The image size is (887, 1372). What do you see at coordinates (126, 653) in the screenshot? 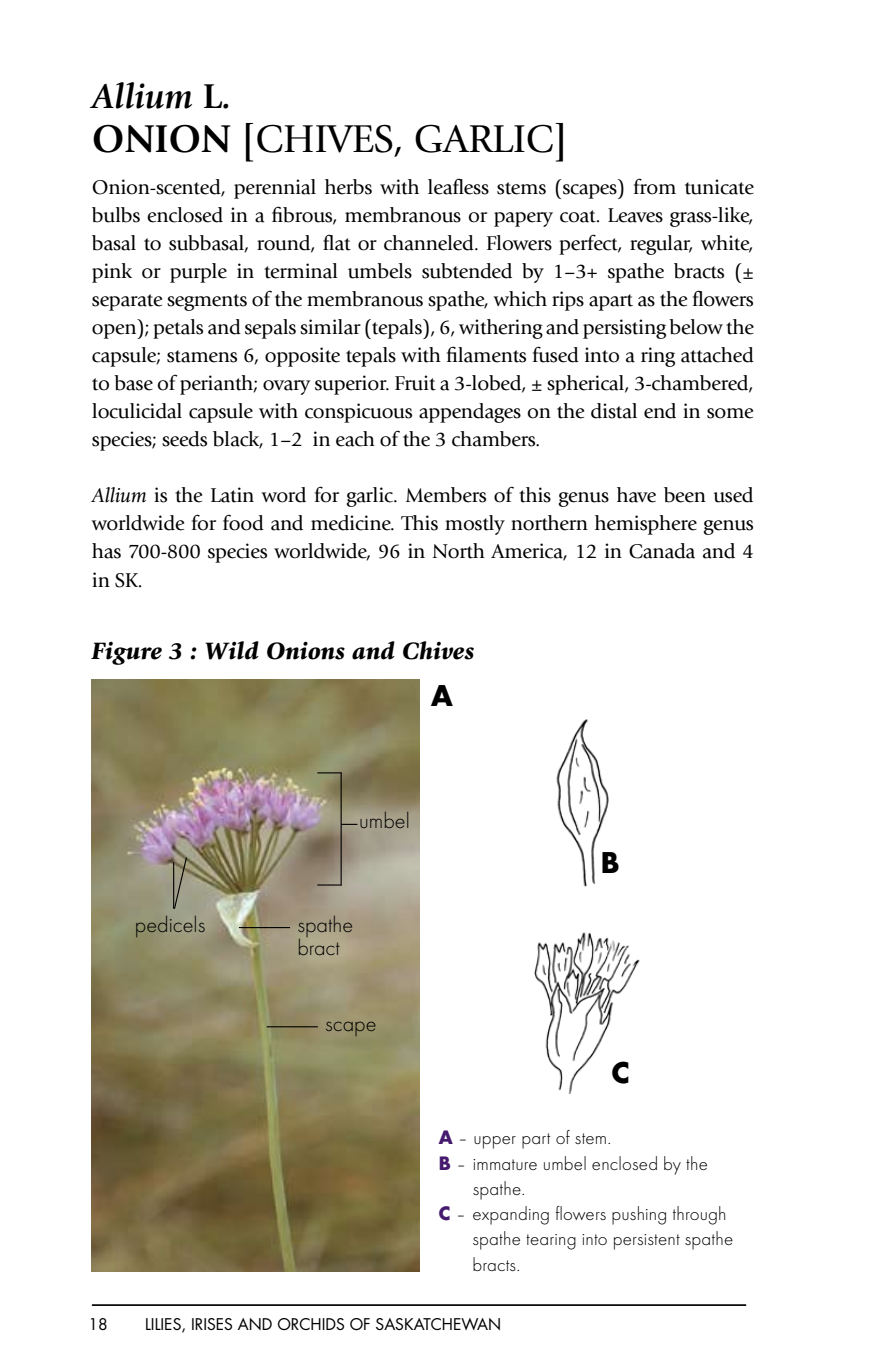
I see `Figure` at bounding box center [126, 653].
